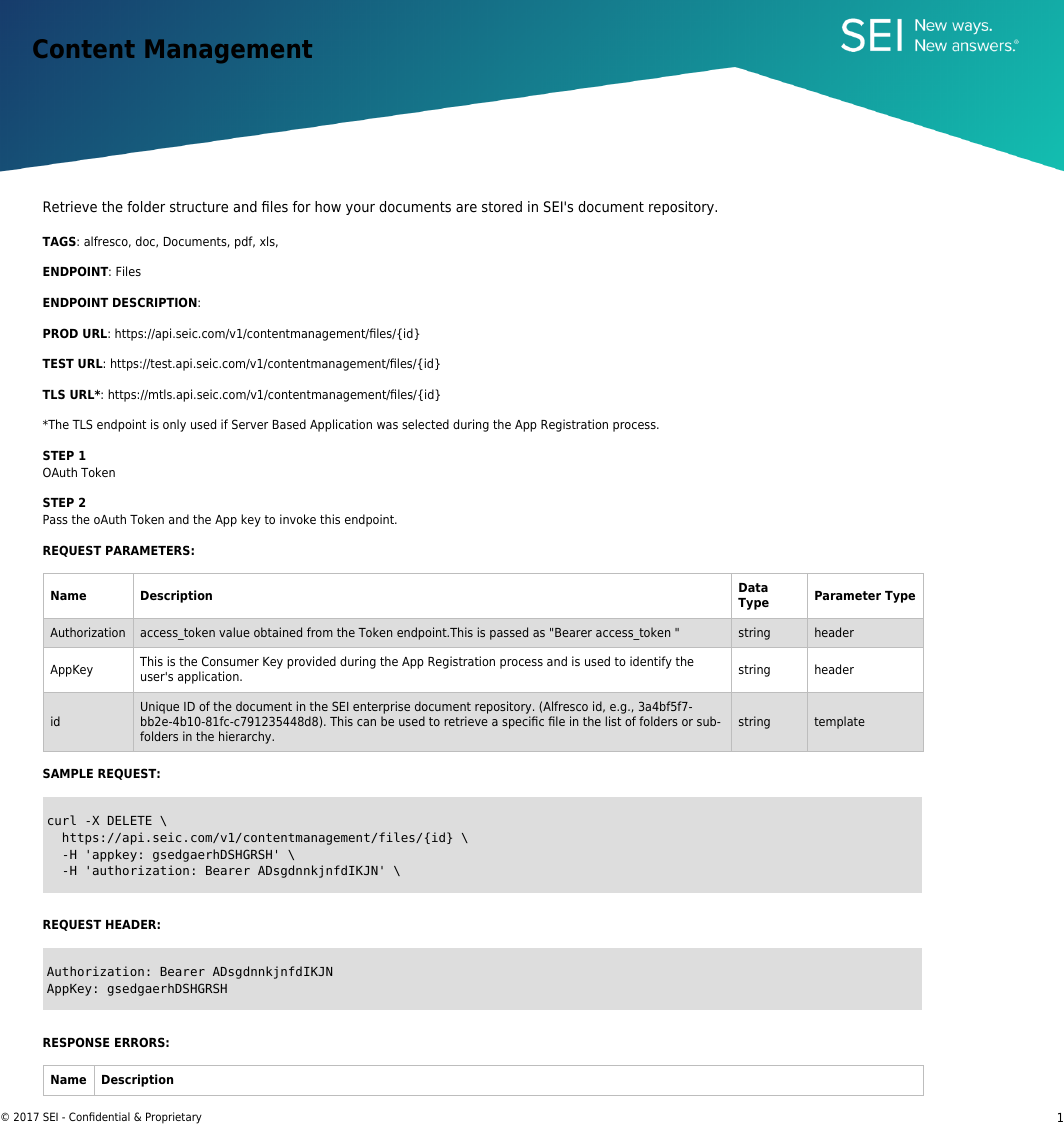  What do you see at coordinates (366, 722) in the image?
I see `can` at bounding box center [366, 722].
